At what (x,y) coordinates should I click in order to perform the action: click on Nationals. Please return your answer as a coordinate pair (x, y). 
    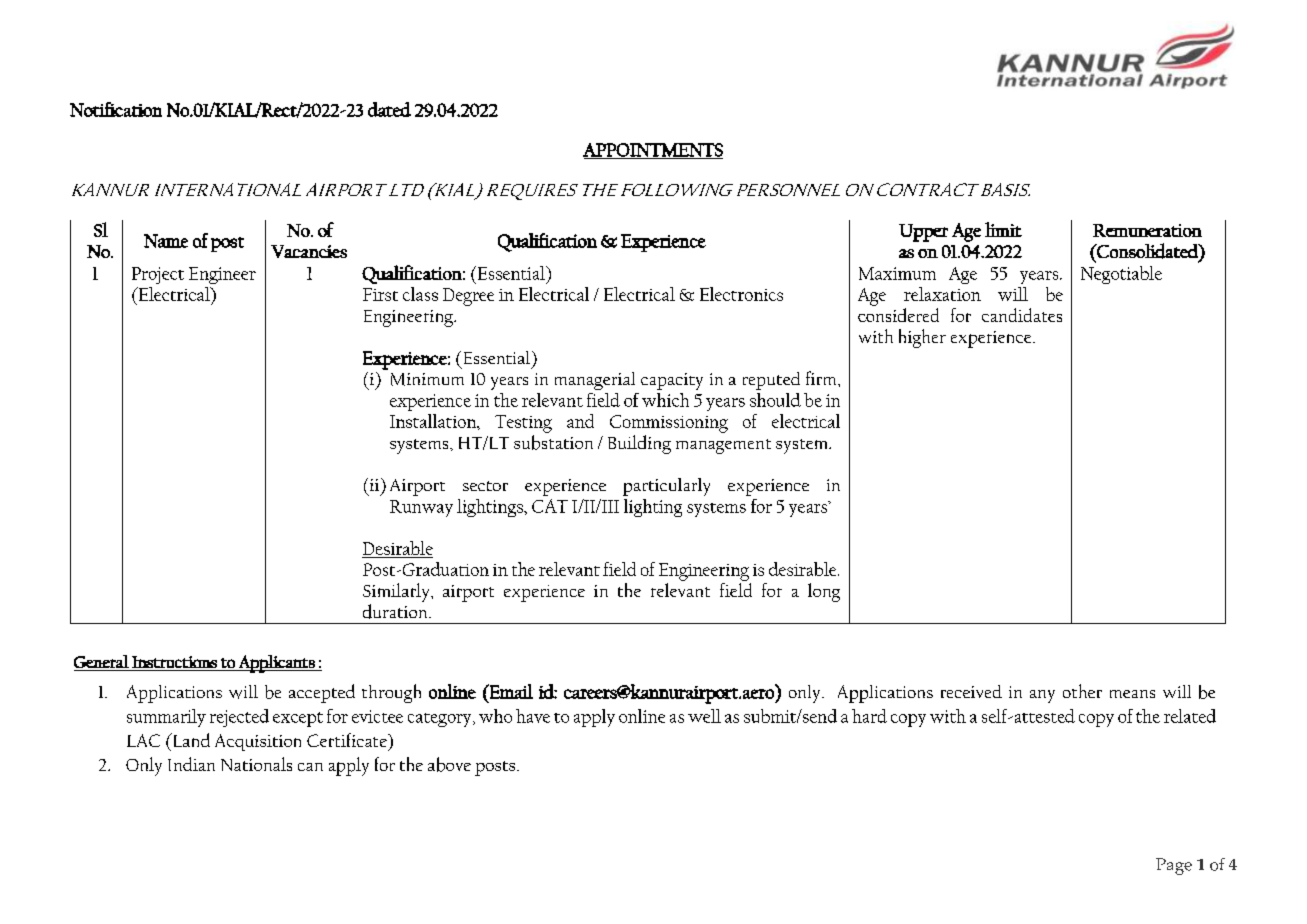
    Looking at the image, I should click on (256, 764).
